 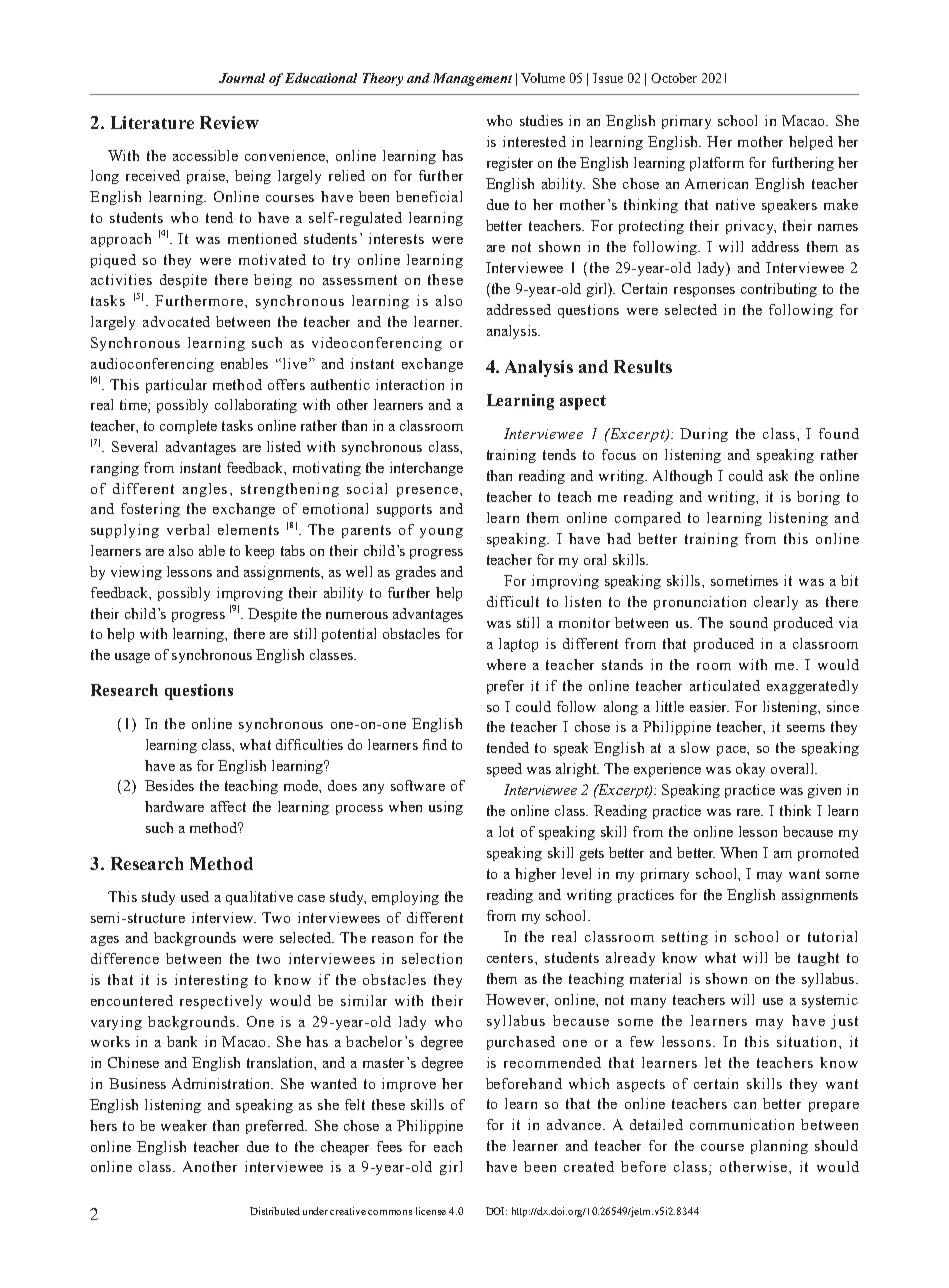 What do you see at coordinates (195, 896) in the screenshot?
I see `used` at bounding box center [195, 896].
